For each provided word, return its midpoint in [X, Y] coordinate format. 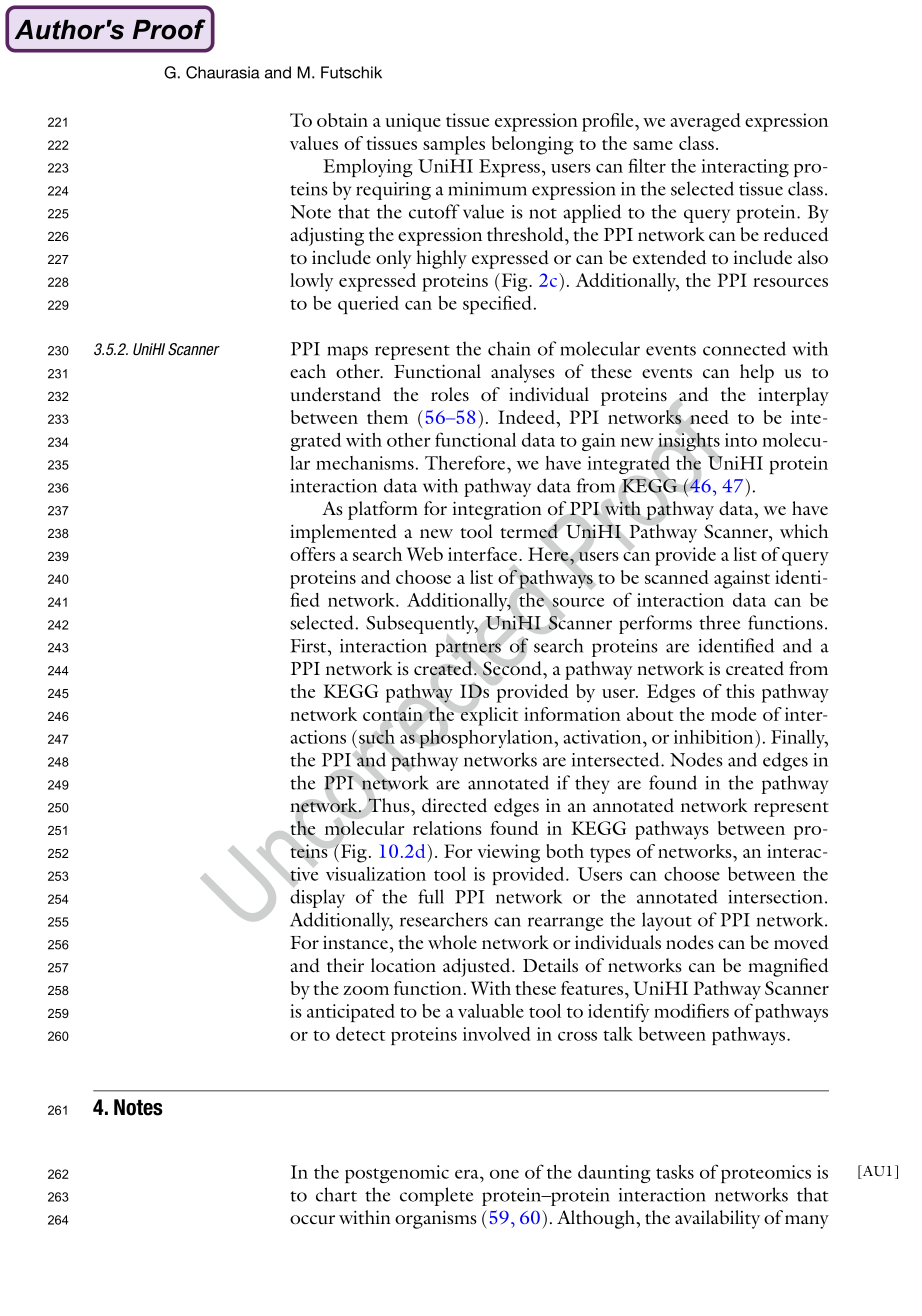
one [504, 1174]
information [572, 714]
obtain [342, 120]
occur [312, 1219]
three [720, 622]
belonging [532, 145]
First [309, 646]
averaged [706, 122]
